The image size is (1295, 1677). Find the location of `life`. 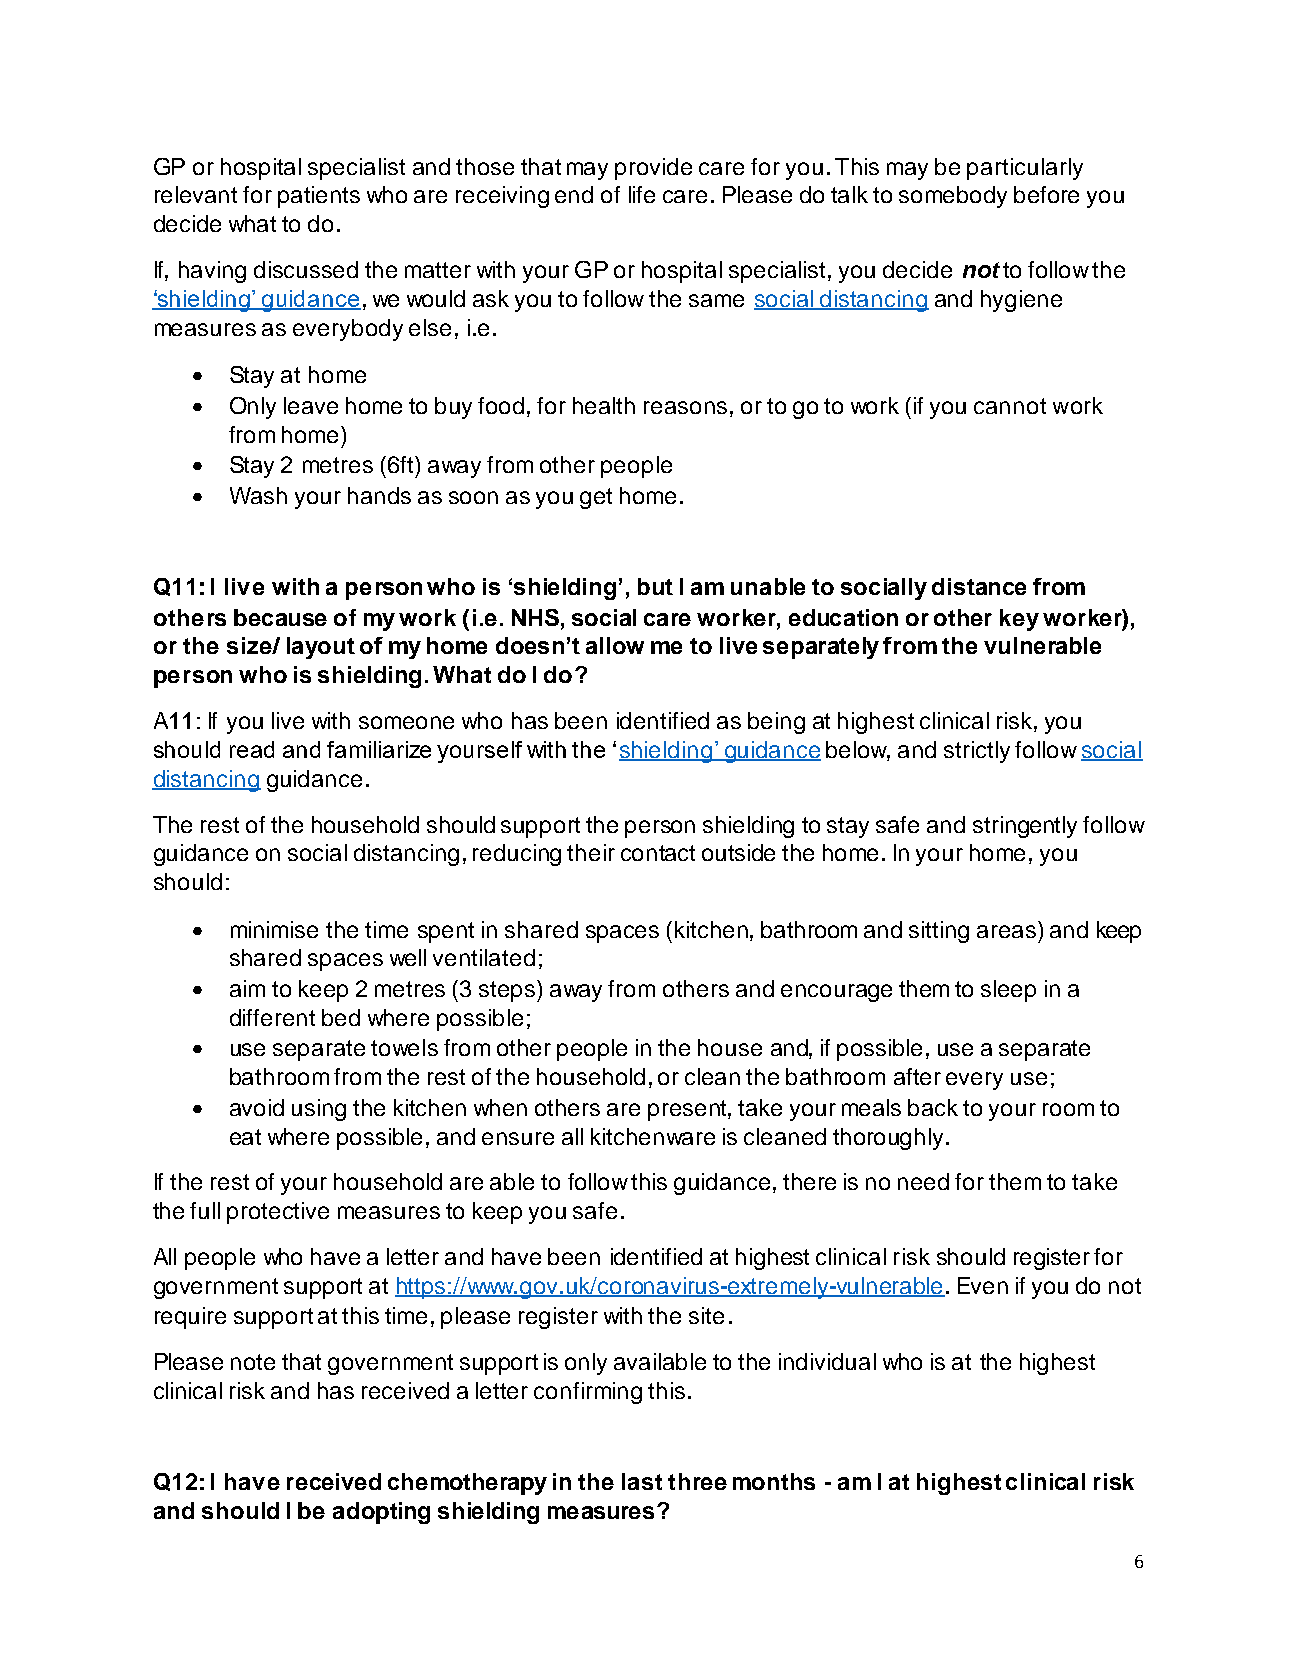

life is located at coordinates (642, 194).
